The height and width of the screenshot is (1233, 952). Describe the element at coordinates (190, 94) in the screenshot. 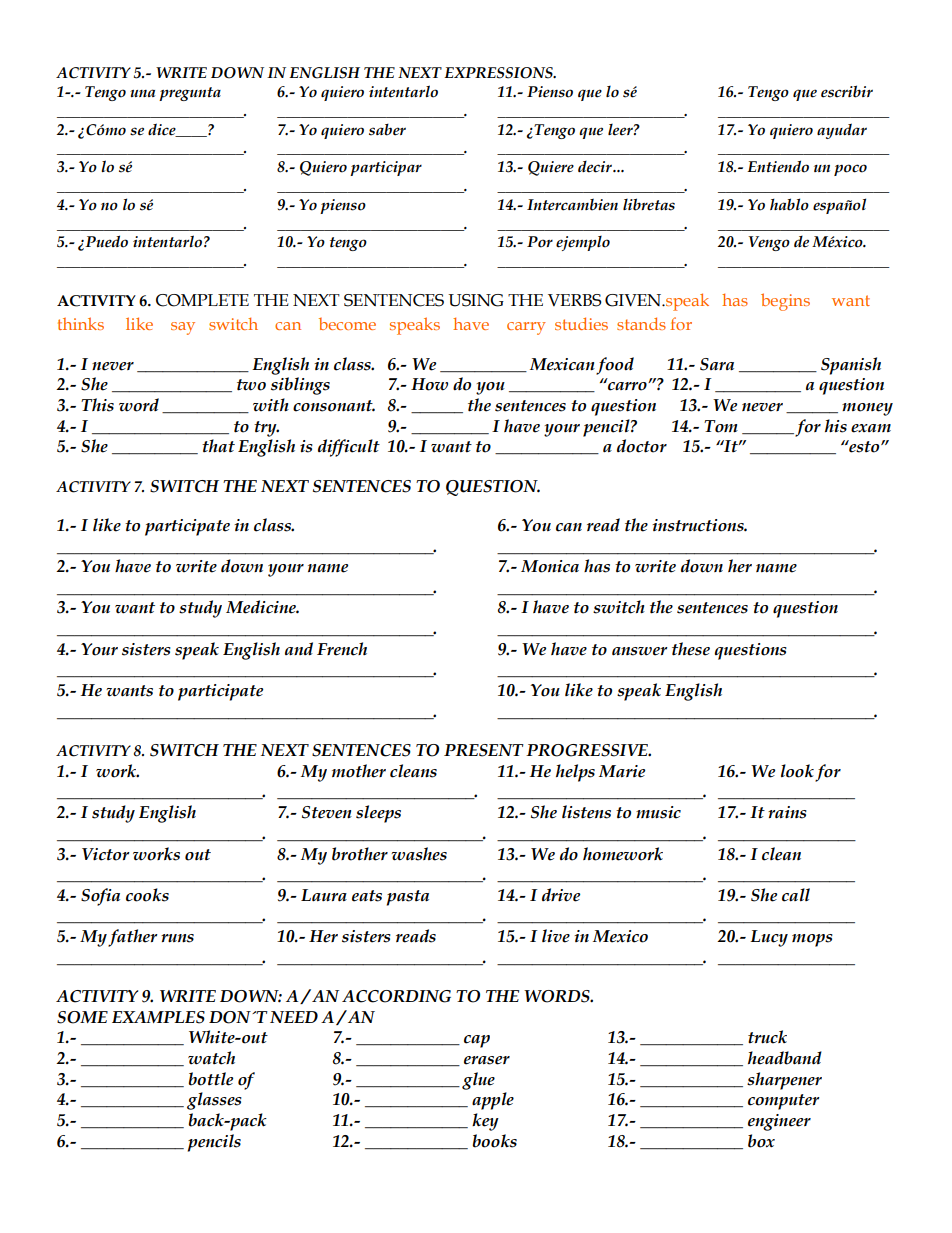

I see `pregunta` at that location.
